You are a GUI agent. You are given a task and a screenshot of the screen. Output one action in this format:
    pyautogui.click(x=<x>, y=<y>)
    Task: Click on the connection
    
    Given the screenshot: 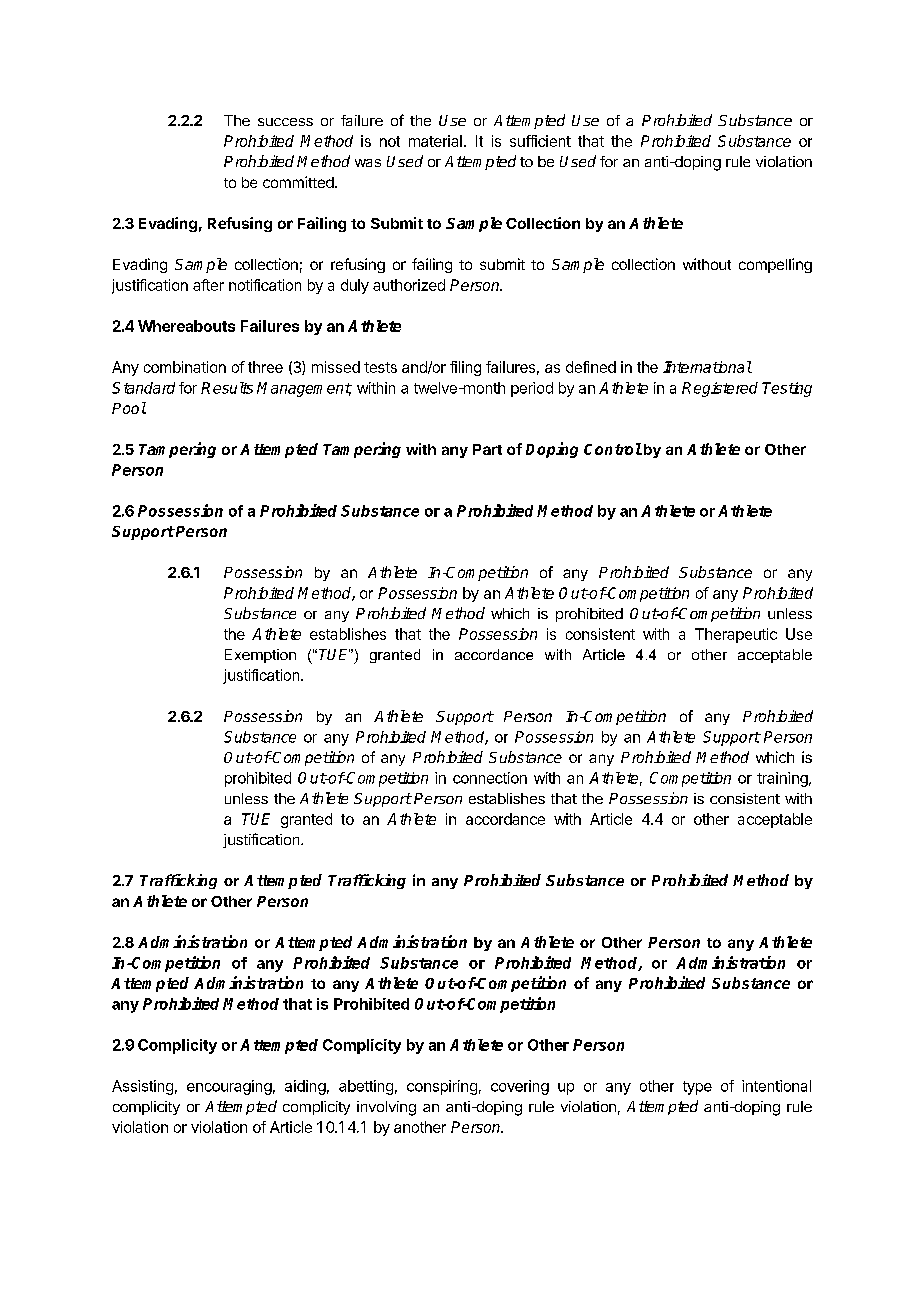 What is the action you would take?
    pyautogui.click(x=490, y=778)
